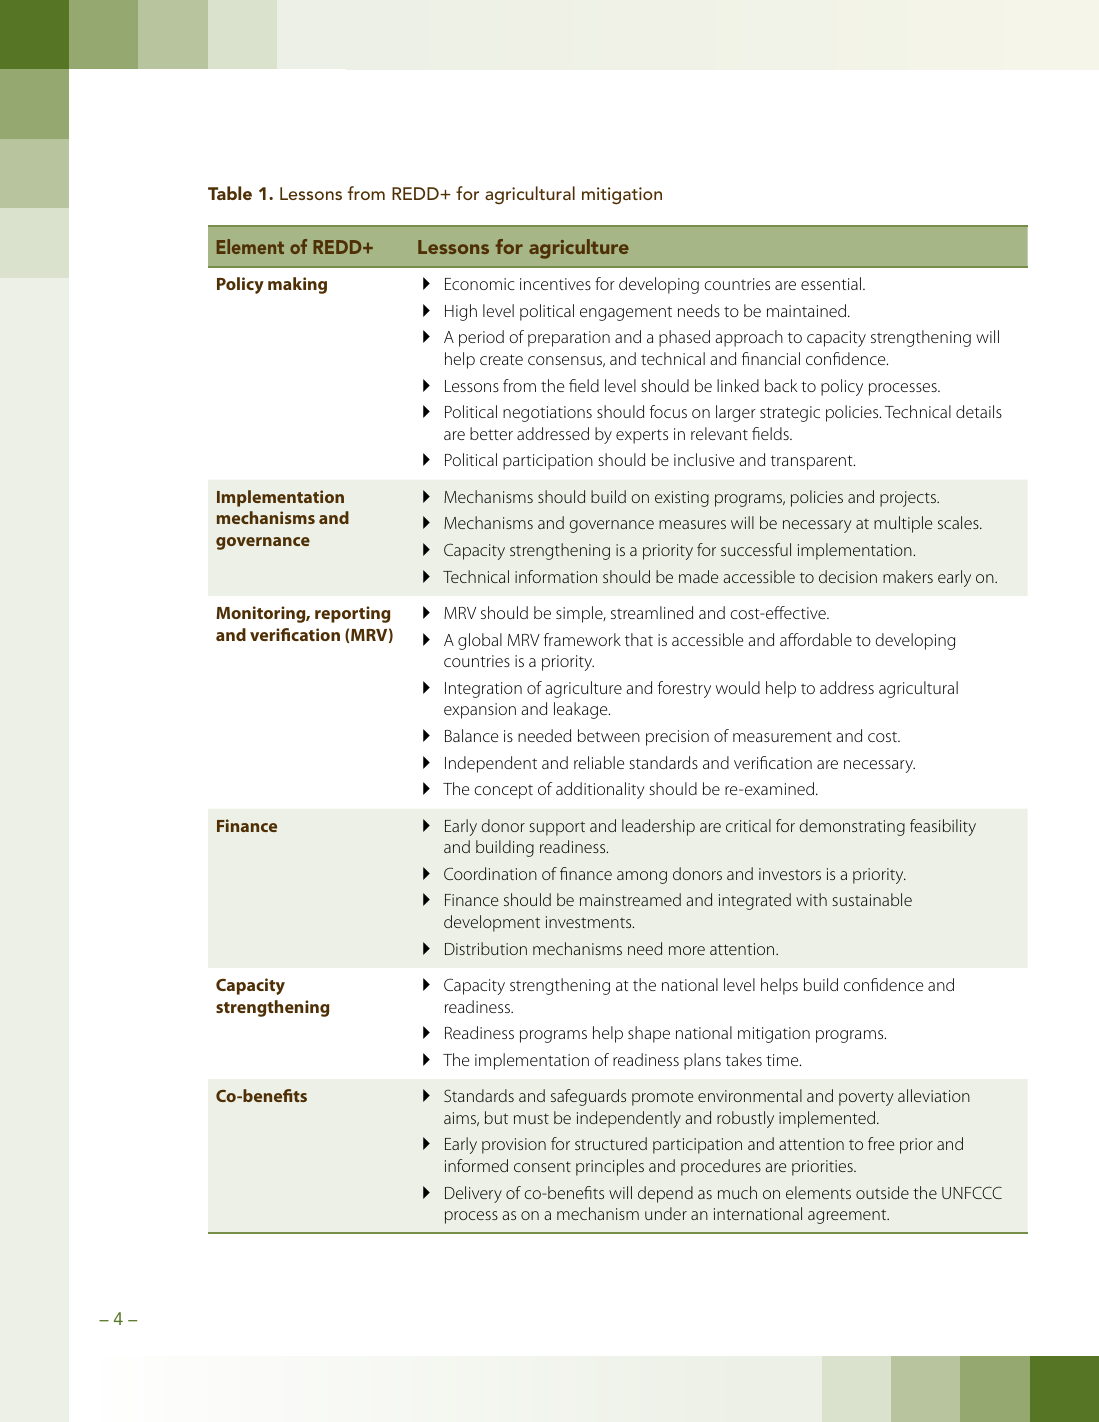 Image resolution: width=1099 pixels, height=1422 pixels. Describe the element at coordinates (882, 1192) in the screenshot. I see `outside` at that location.
